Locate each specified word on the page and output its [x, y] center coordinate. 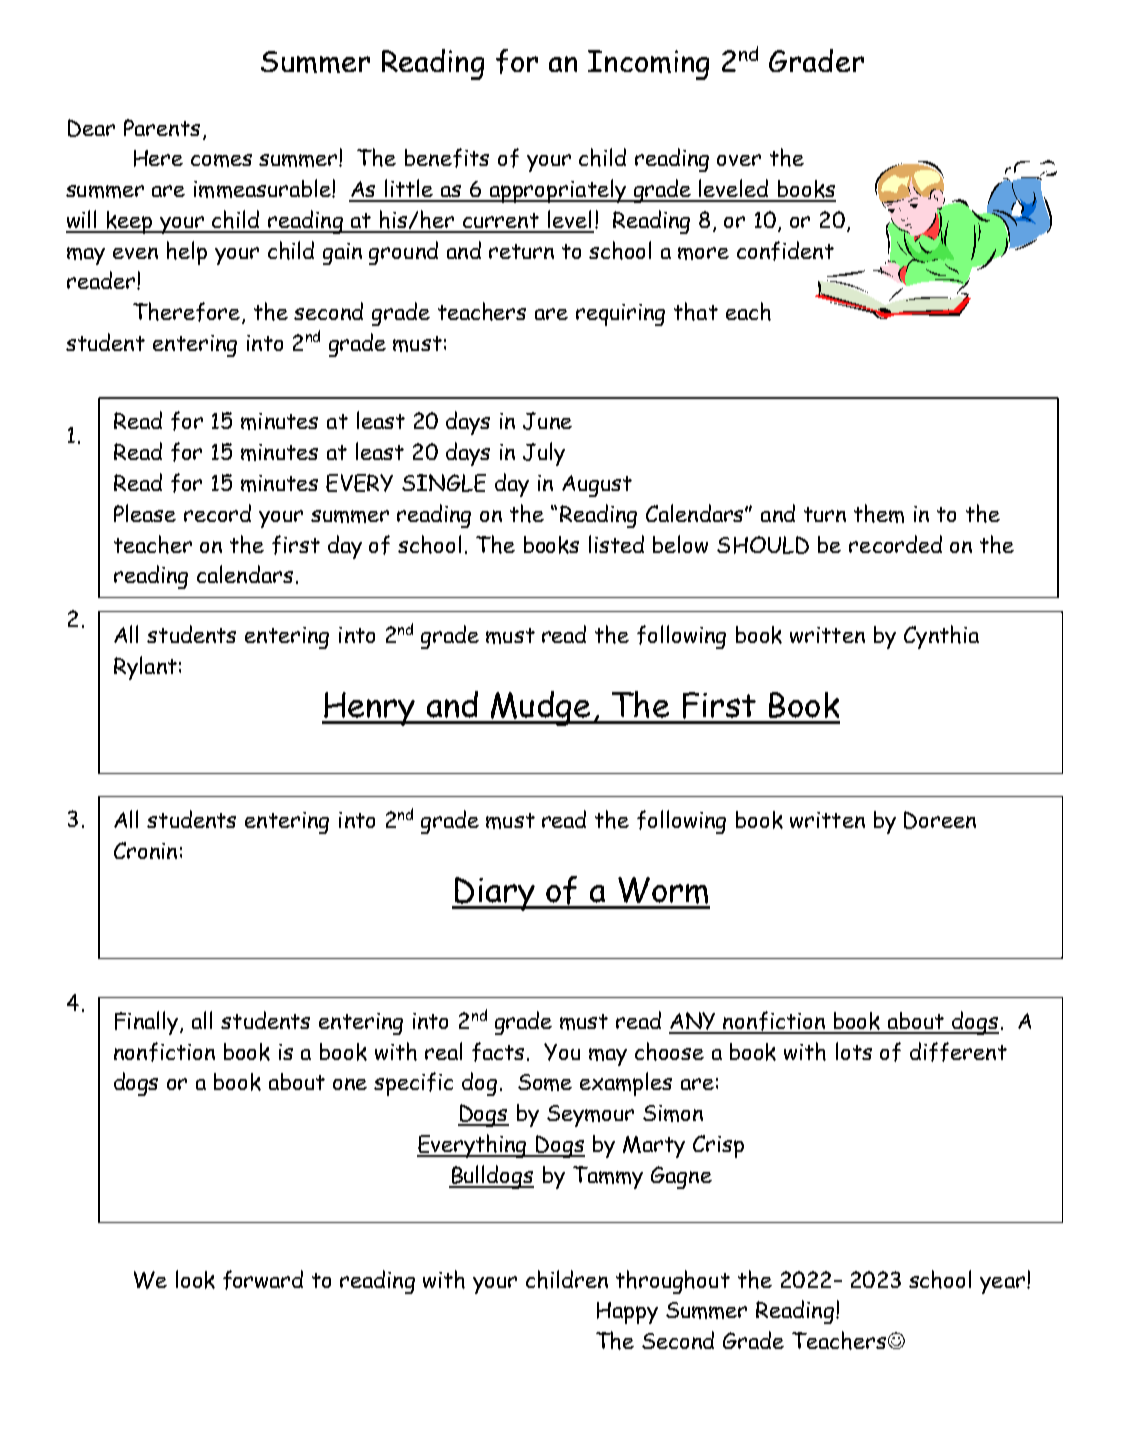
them [879, 513]
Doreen [940, 820]
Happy [627, 1313]
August [597, 486]
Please [145, 513]
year [1002, 1285]
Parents [162, 127]
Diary [495, 894]
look [195, 1279]
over [739, 160]
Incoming [648, 65]
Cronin [145, 850]
